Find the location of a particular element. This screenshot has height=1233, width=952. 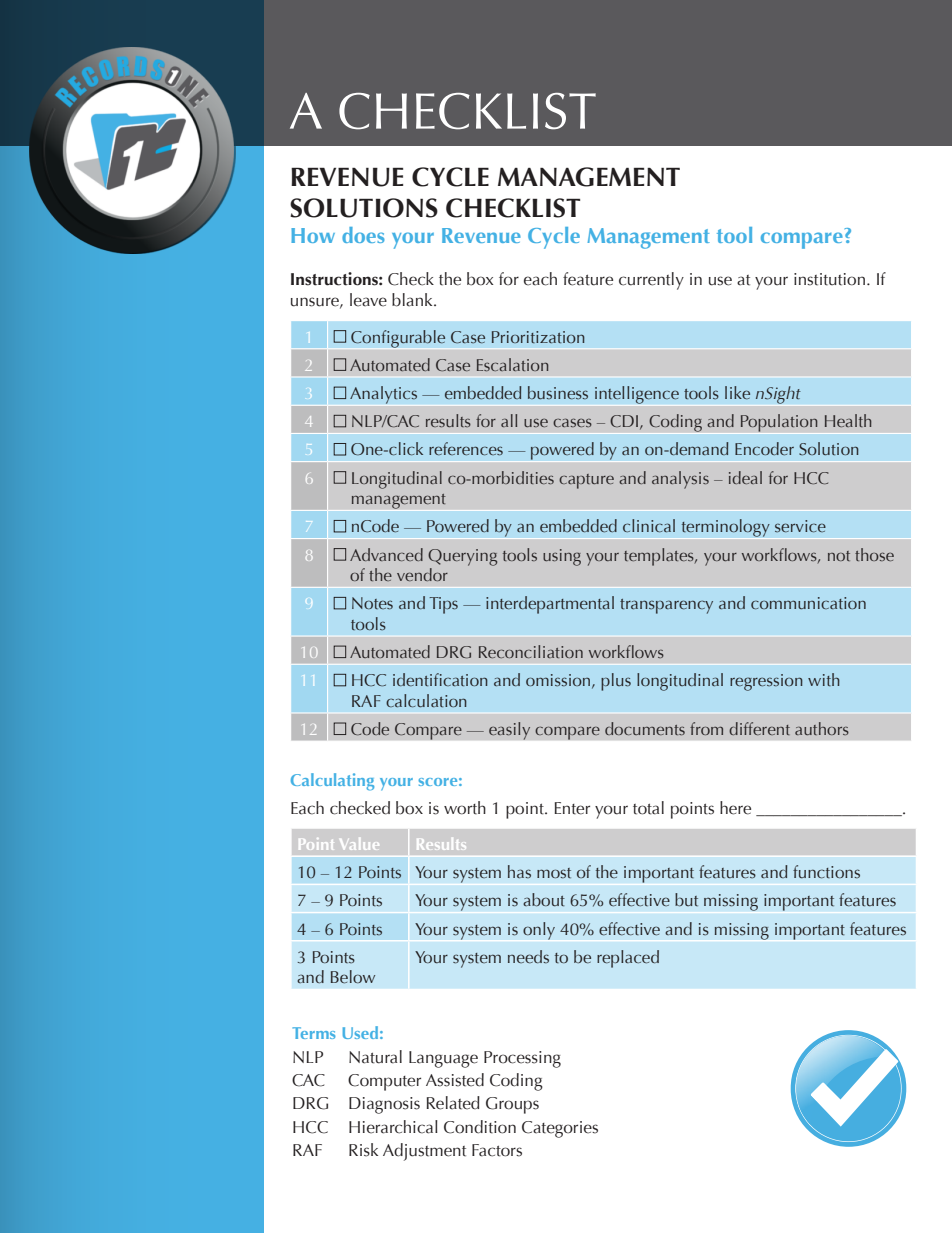

functions is located at coordinates (826, 872).
